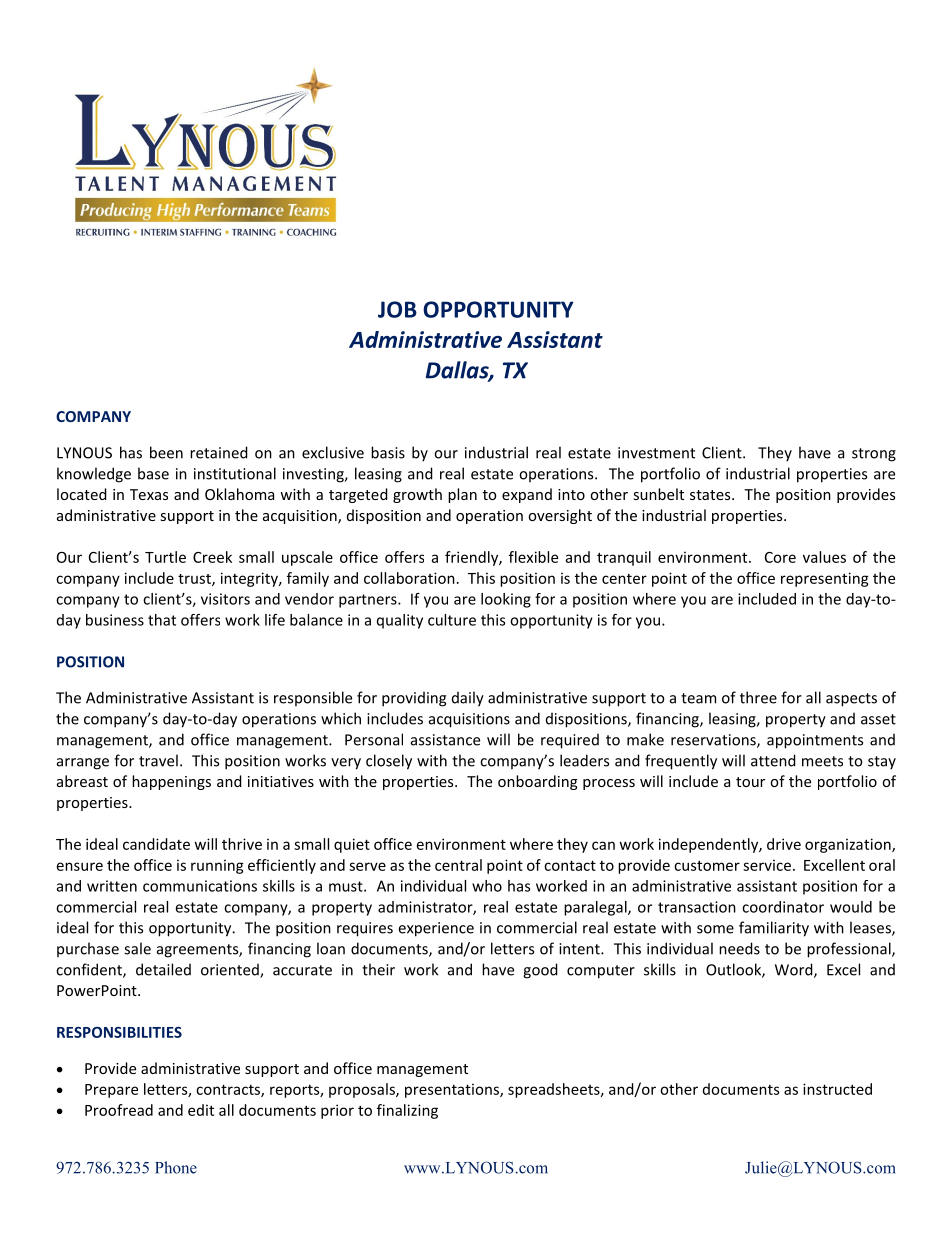 Image resolution: width=952 pixels, height=1233 pixels. I want to click on been, so click(166, 452).
